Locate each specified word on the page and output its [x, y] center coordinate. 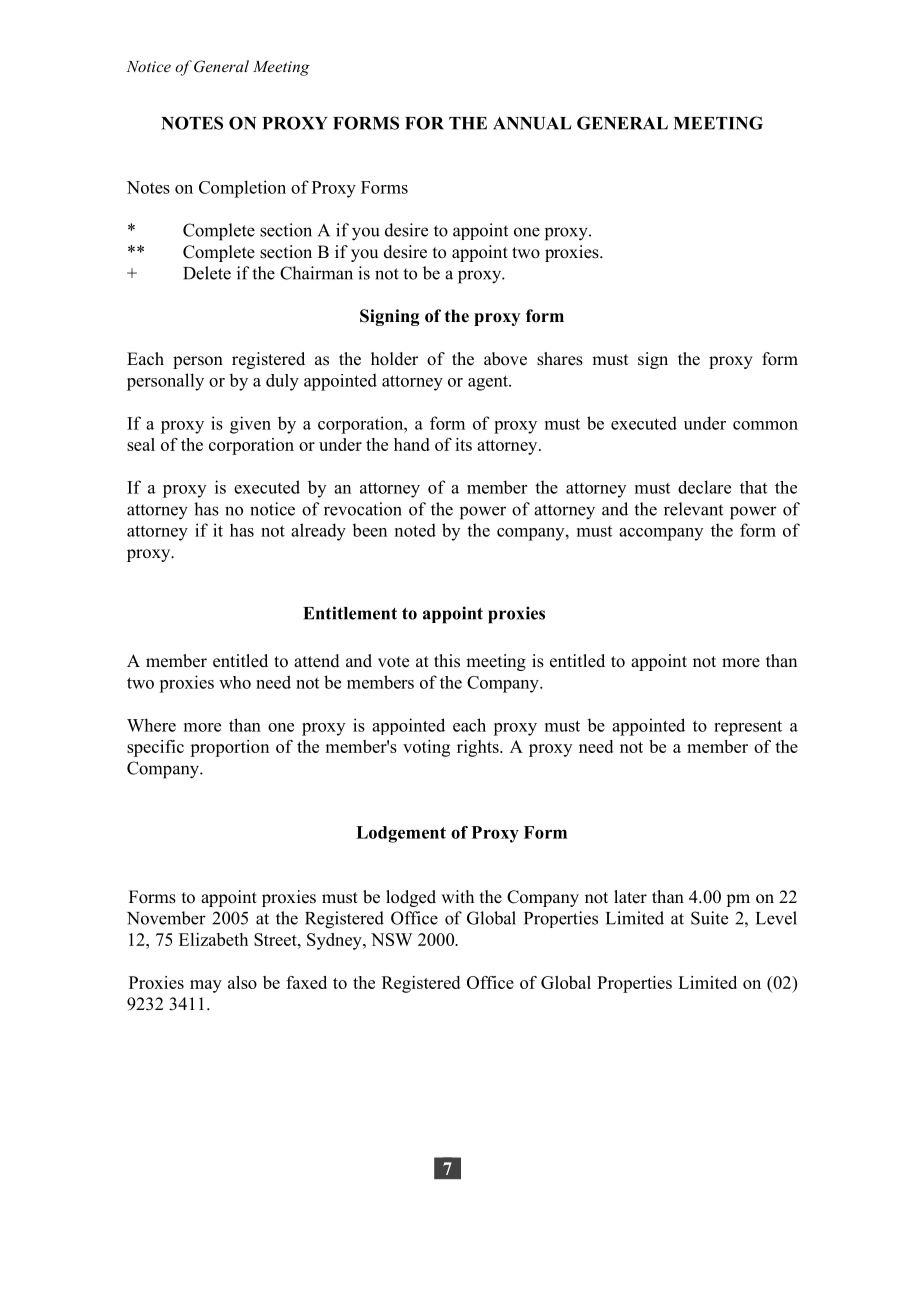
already [318, 532]
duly [282, 382]
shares [560, 359]
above [505, 359]
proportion [229, 748]
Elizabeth [213, 939]
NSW [391, 939]
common [765, 425]
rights [479, 748]
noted [415, 530]
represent [748, 728]
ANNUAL [532, 123]
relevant [693, 509]
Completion [242, 189]
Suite [709, 918]
